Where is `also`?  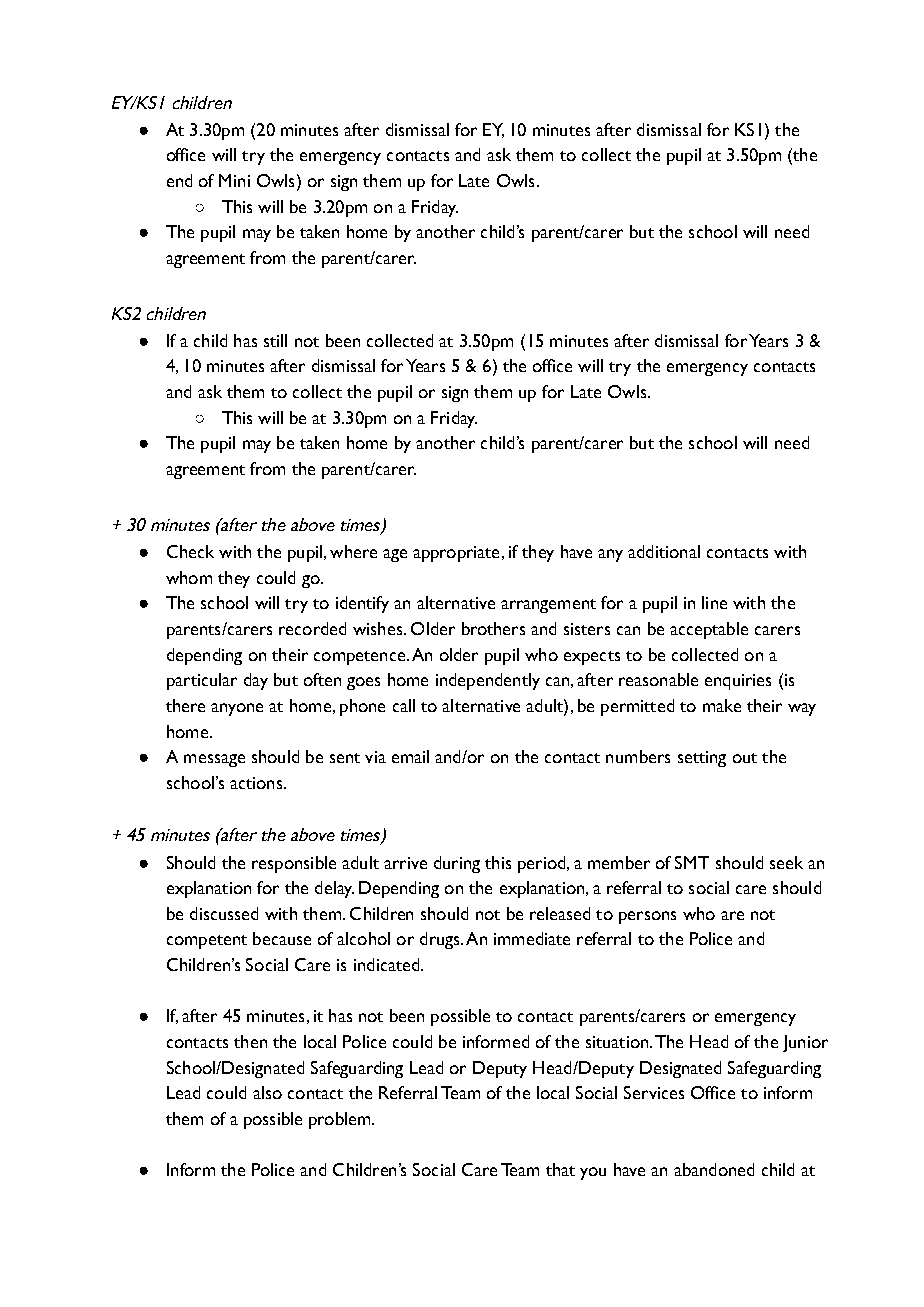 also is located at coordinates (267, 1092).
